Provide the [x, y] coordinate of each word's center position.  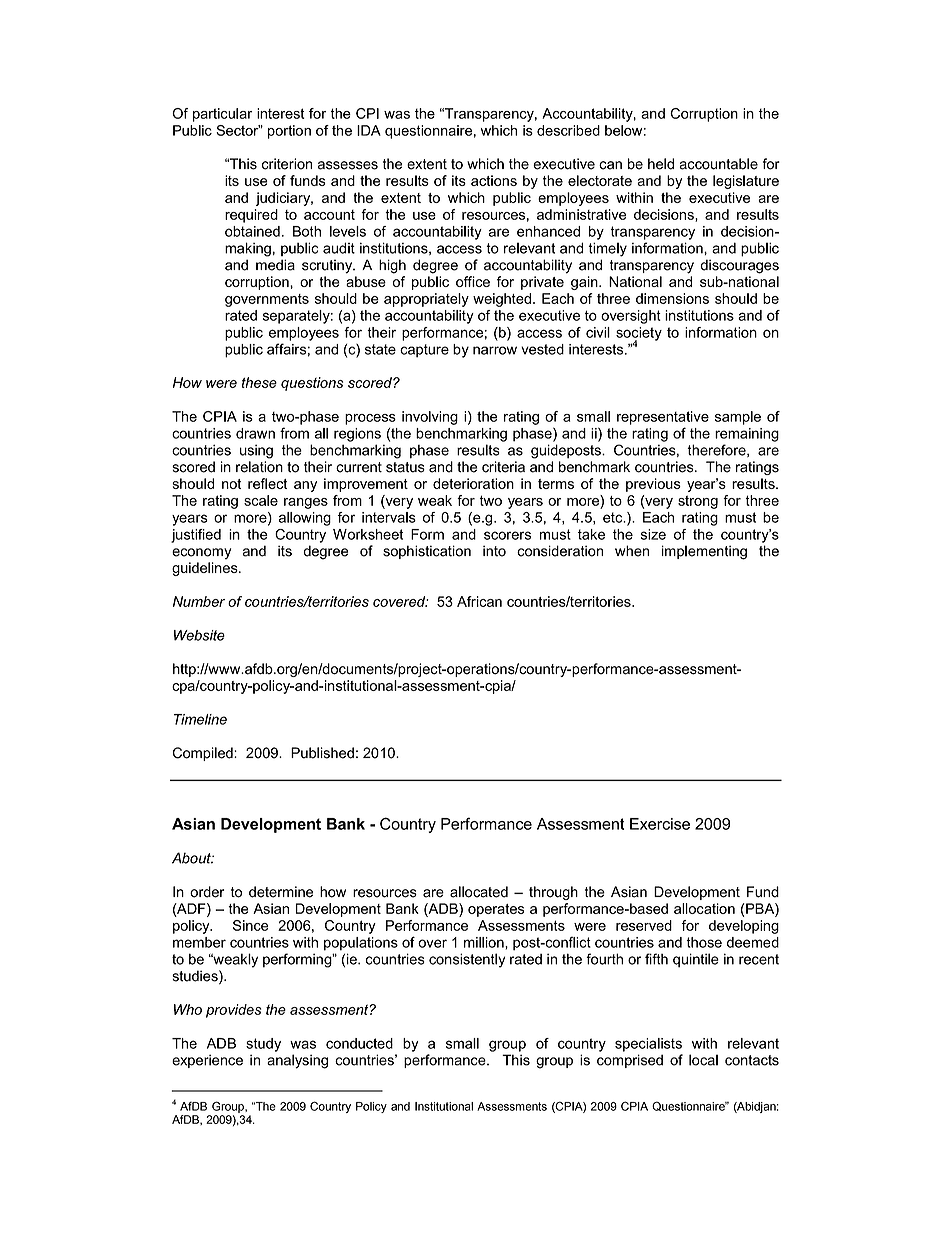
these [259, 382]
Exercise [660, 824]
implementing [704, 552]
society [639, 335]
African [479, 601]
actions [494, 180]
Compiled [204, 754]
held [661, 164]
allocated [479, 892]
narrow [495, 350]
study [263, 1045]
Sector [238, 130]
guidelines [206, 569]
